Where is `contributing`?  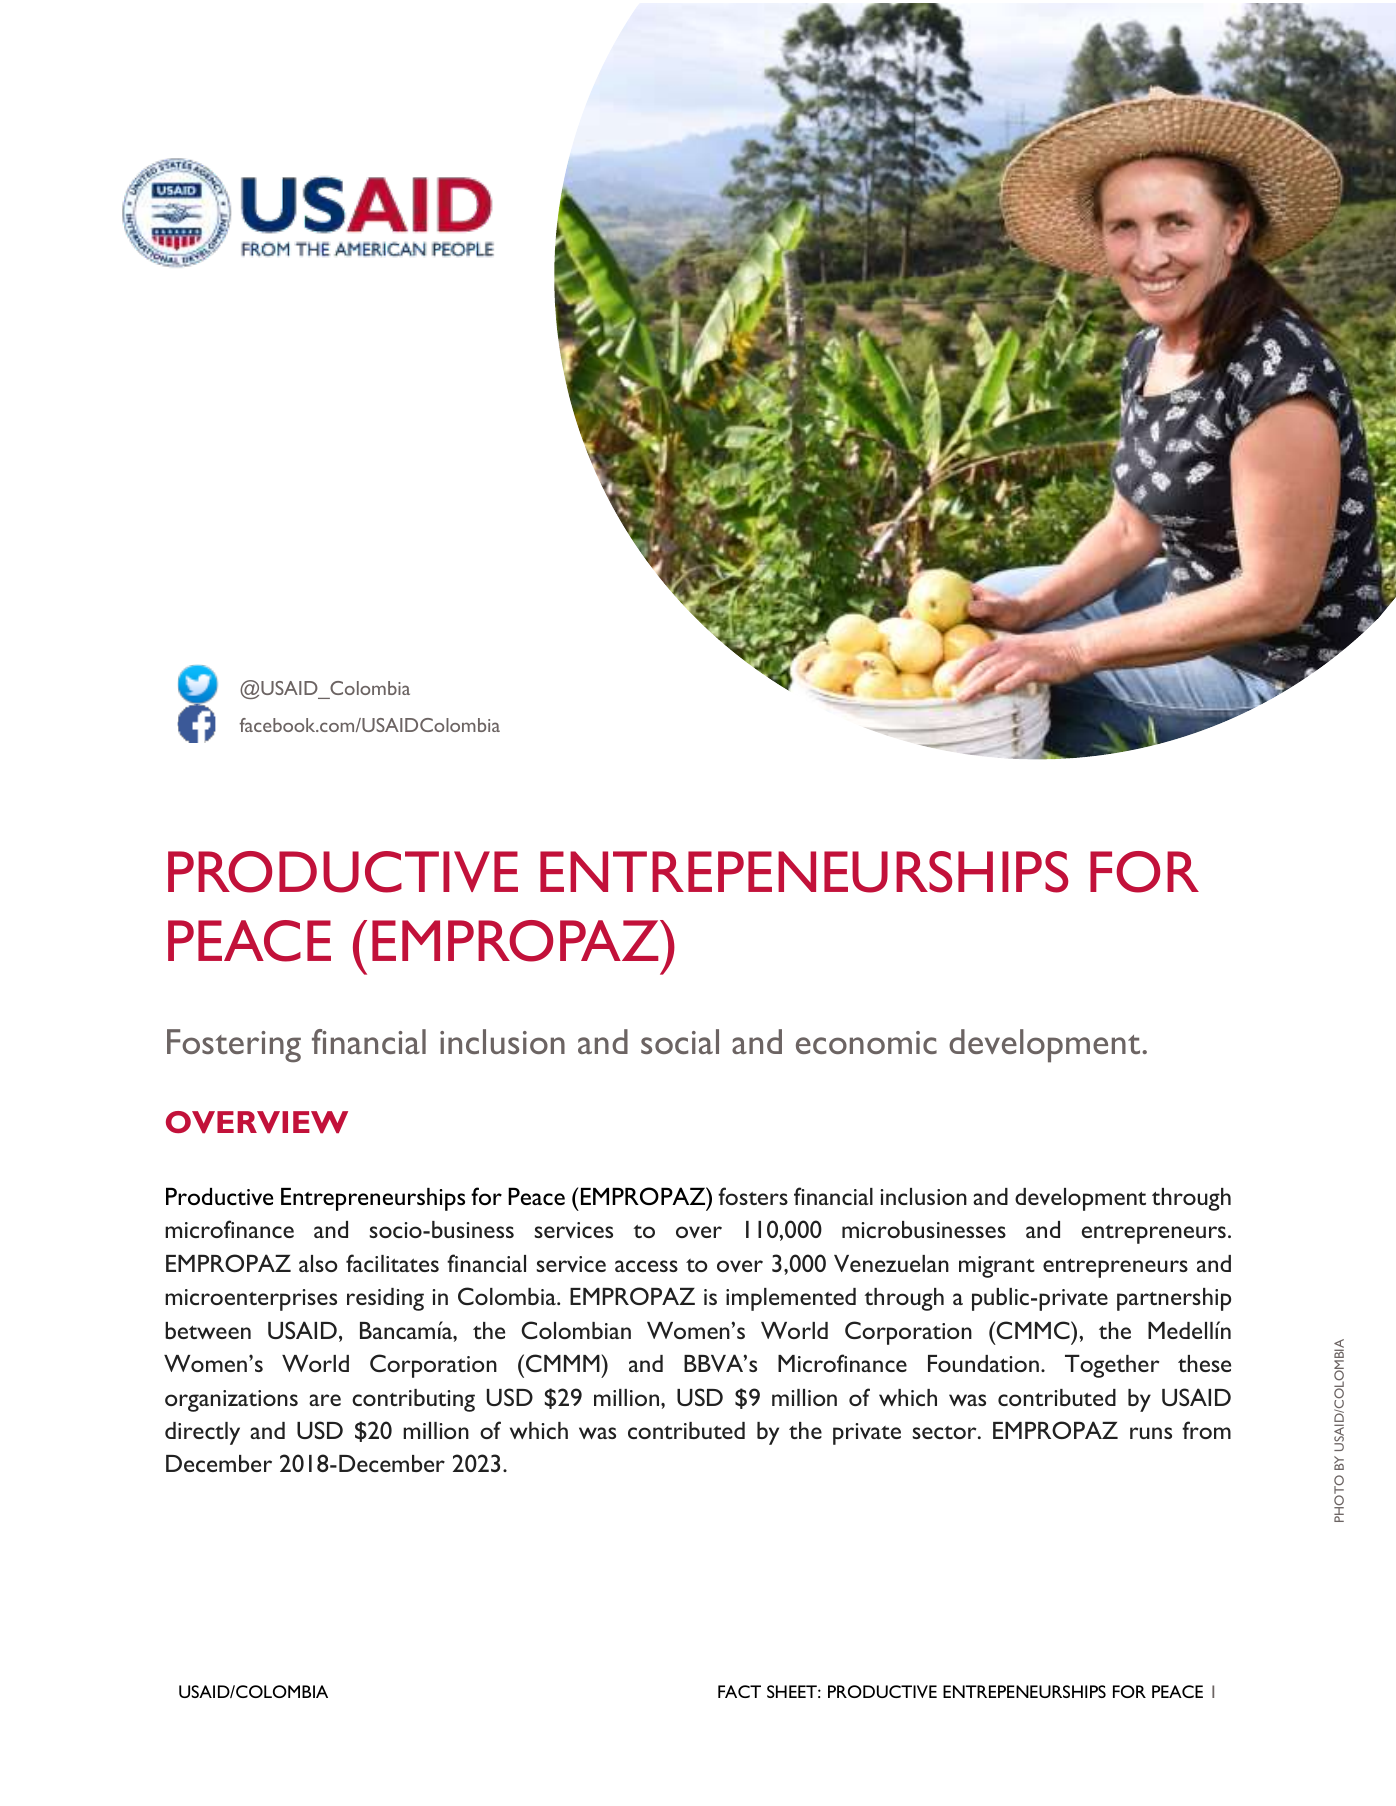 contributing is located at coordinates (413, 1400).
